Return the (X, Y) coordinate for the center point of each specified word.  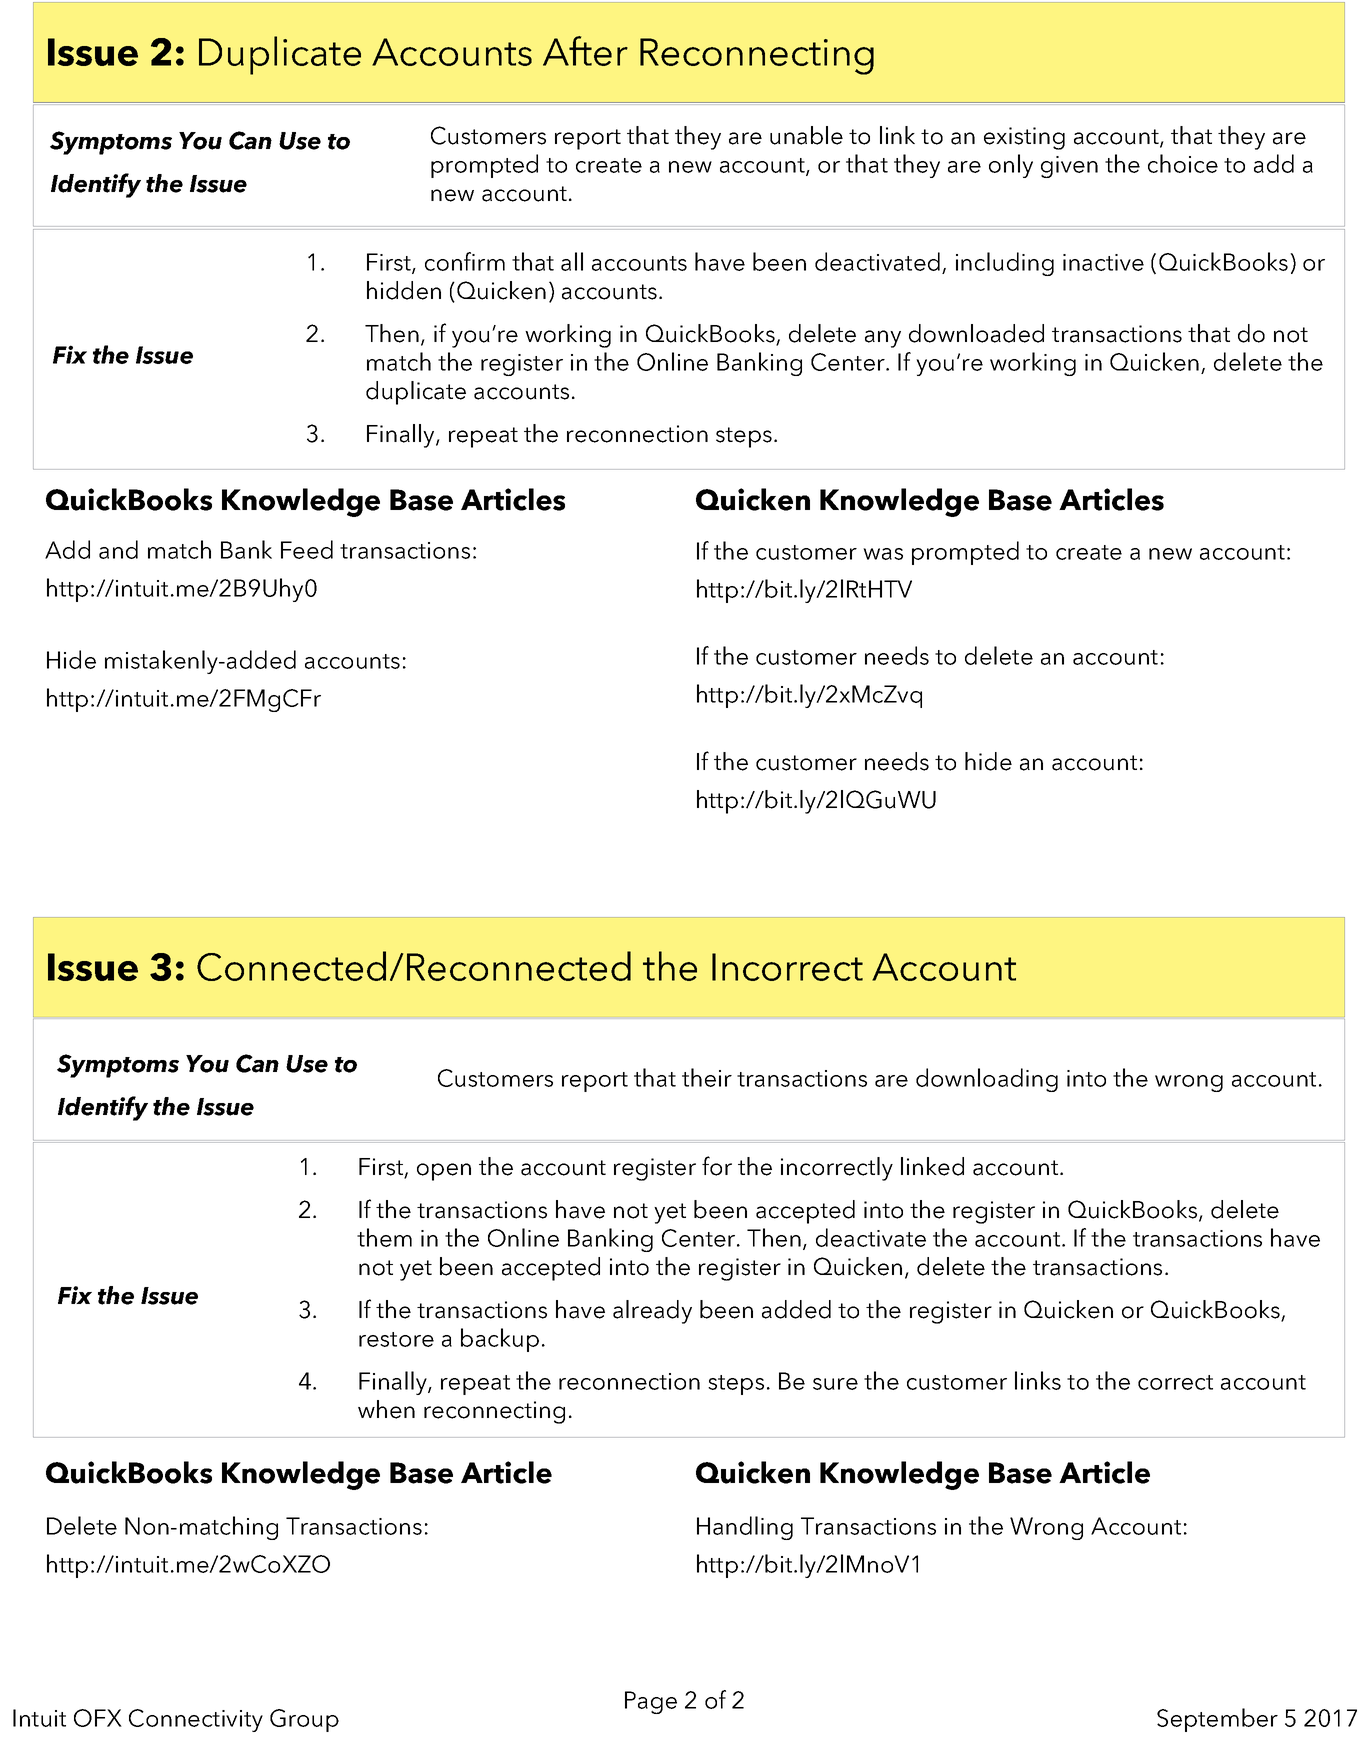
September (1217, 1720)
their (707, 1077)
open (444, 1172)
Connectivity (196, 1720)
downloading (987, 1080)
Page (651, 1702)
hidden (404, 290)
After (585, 51)
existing (1024, 138)
